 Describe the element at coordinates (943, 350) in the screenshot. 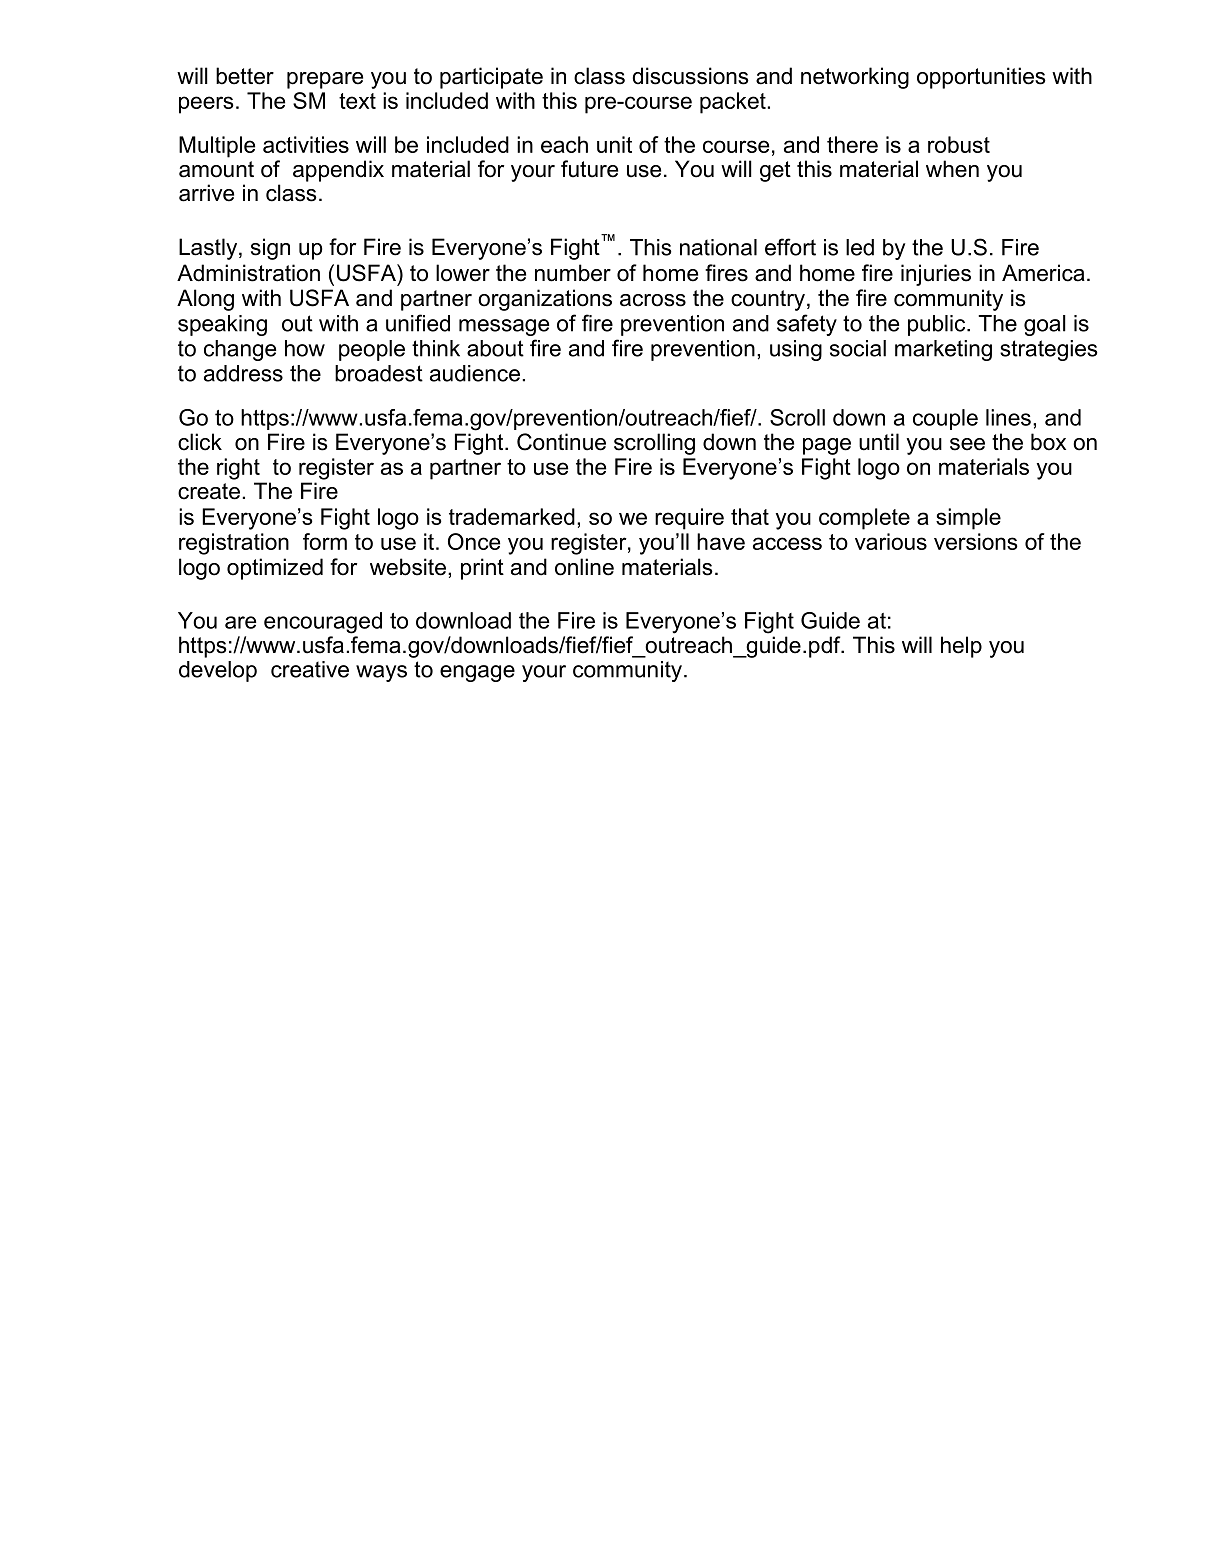

I see `marketing` at that location.
